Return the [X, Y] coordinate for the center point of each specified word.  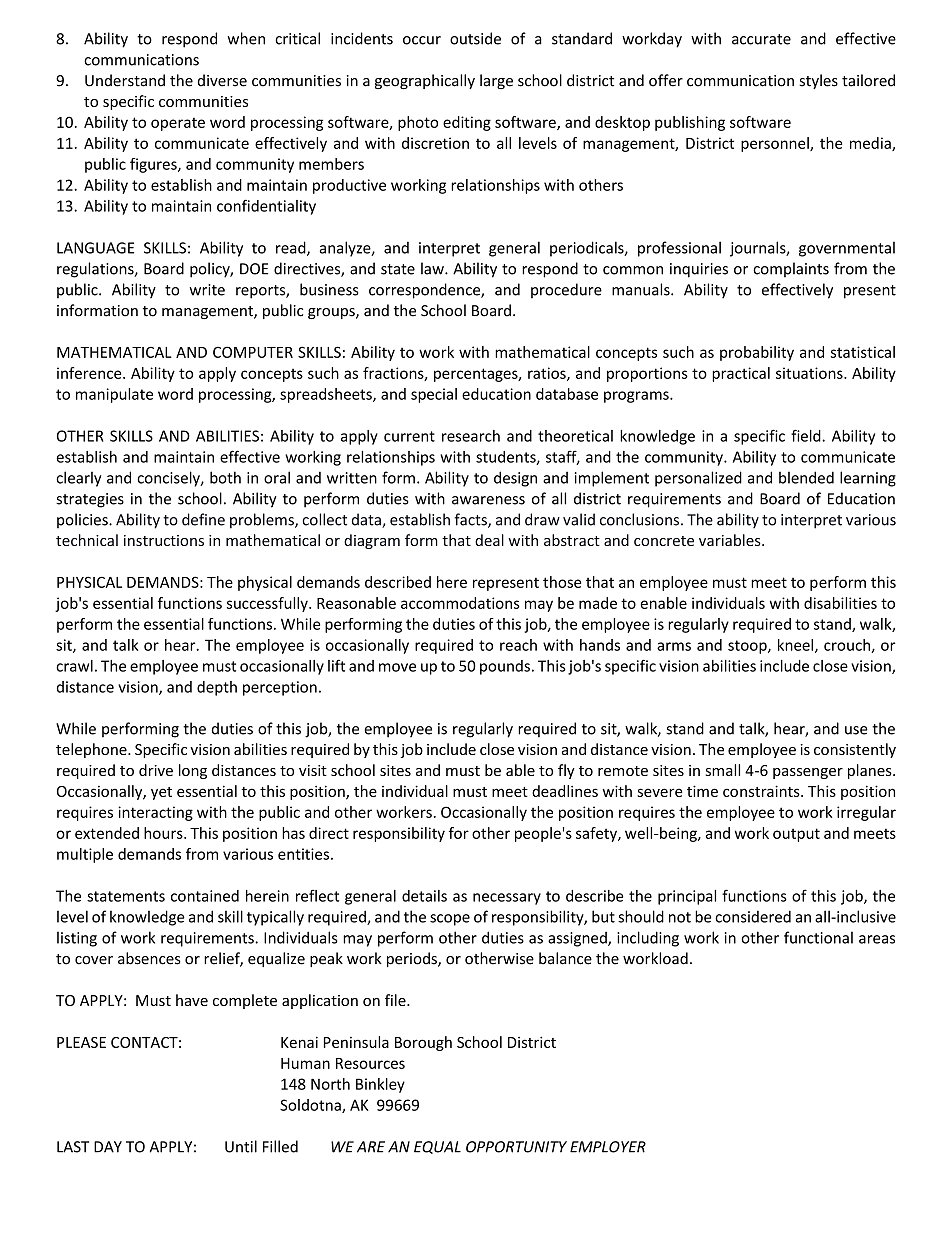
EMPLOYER [608, 1147]
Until [241, 1146]
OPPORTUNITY [516, 1147]
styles [819, 81]
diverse [222, 80]
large [496, 81]
